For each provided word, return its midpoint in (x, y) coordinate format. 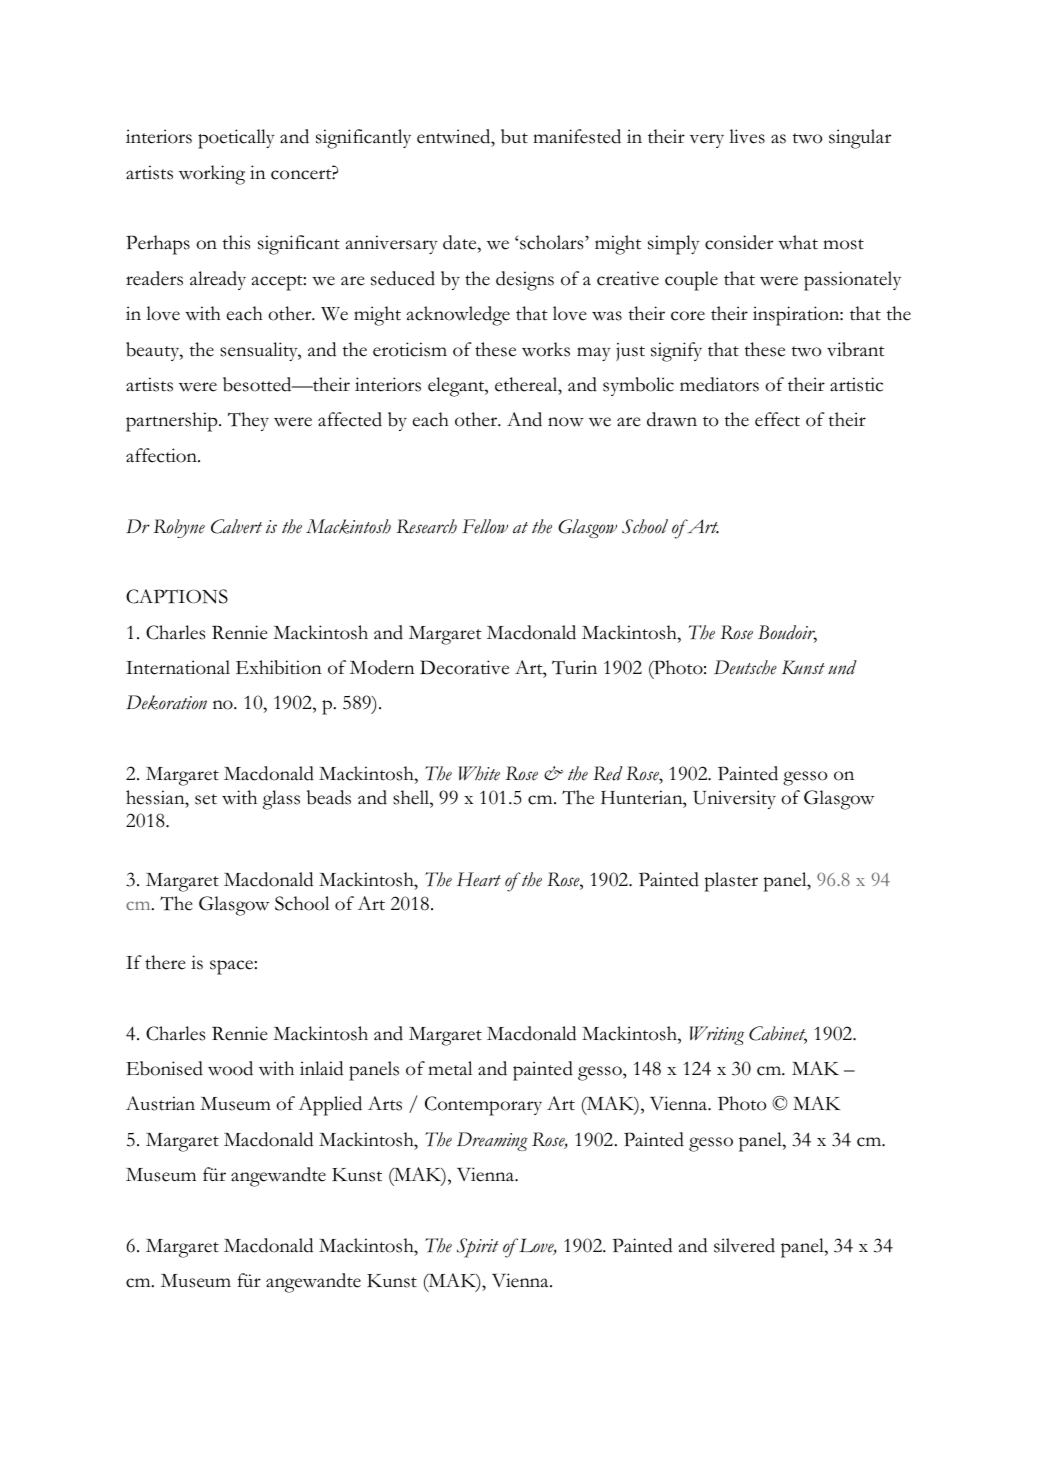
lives (747, 136)
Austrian (160, 1103)
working (212, 175)
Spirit (478, 1248)
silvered (744, 1245)
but (514, 136)
